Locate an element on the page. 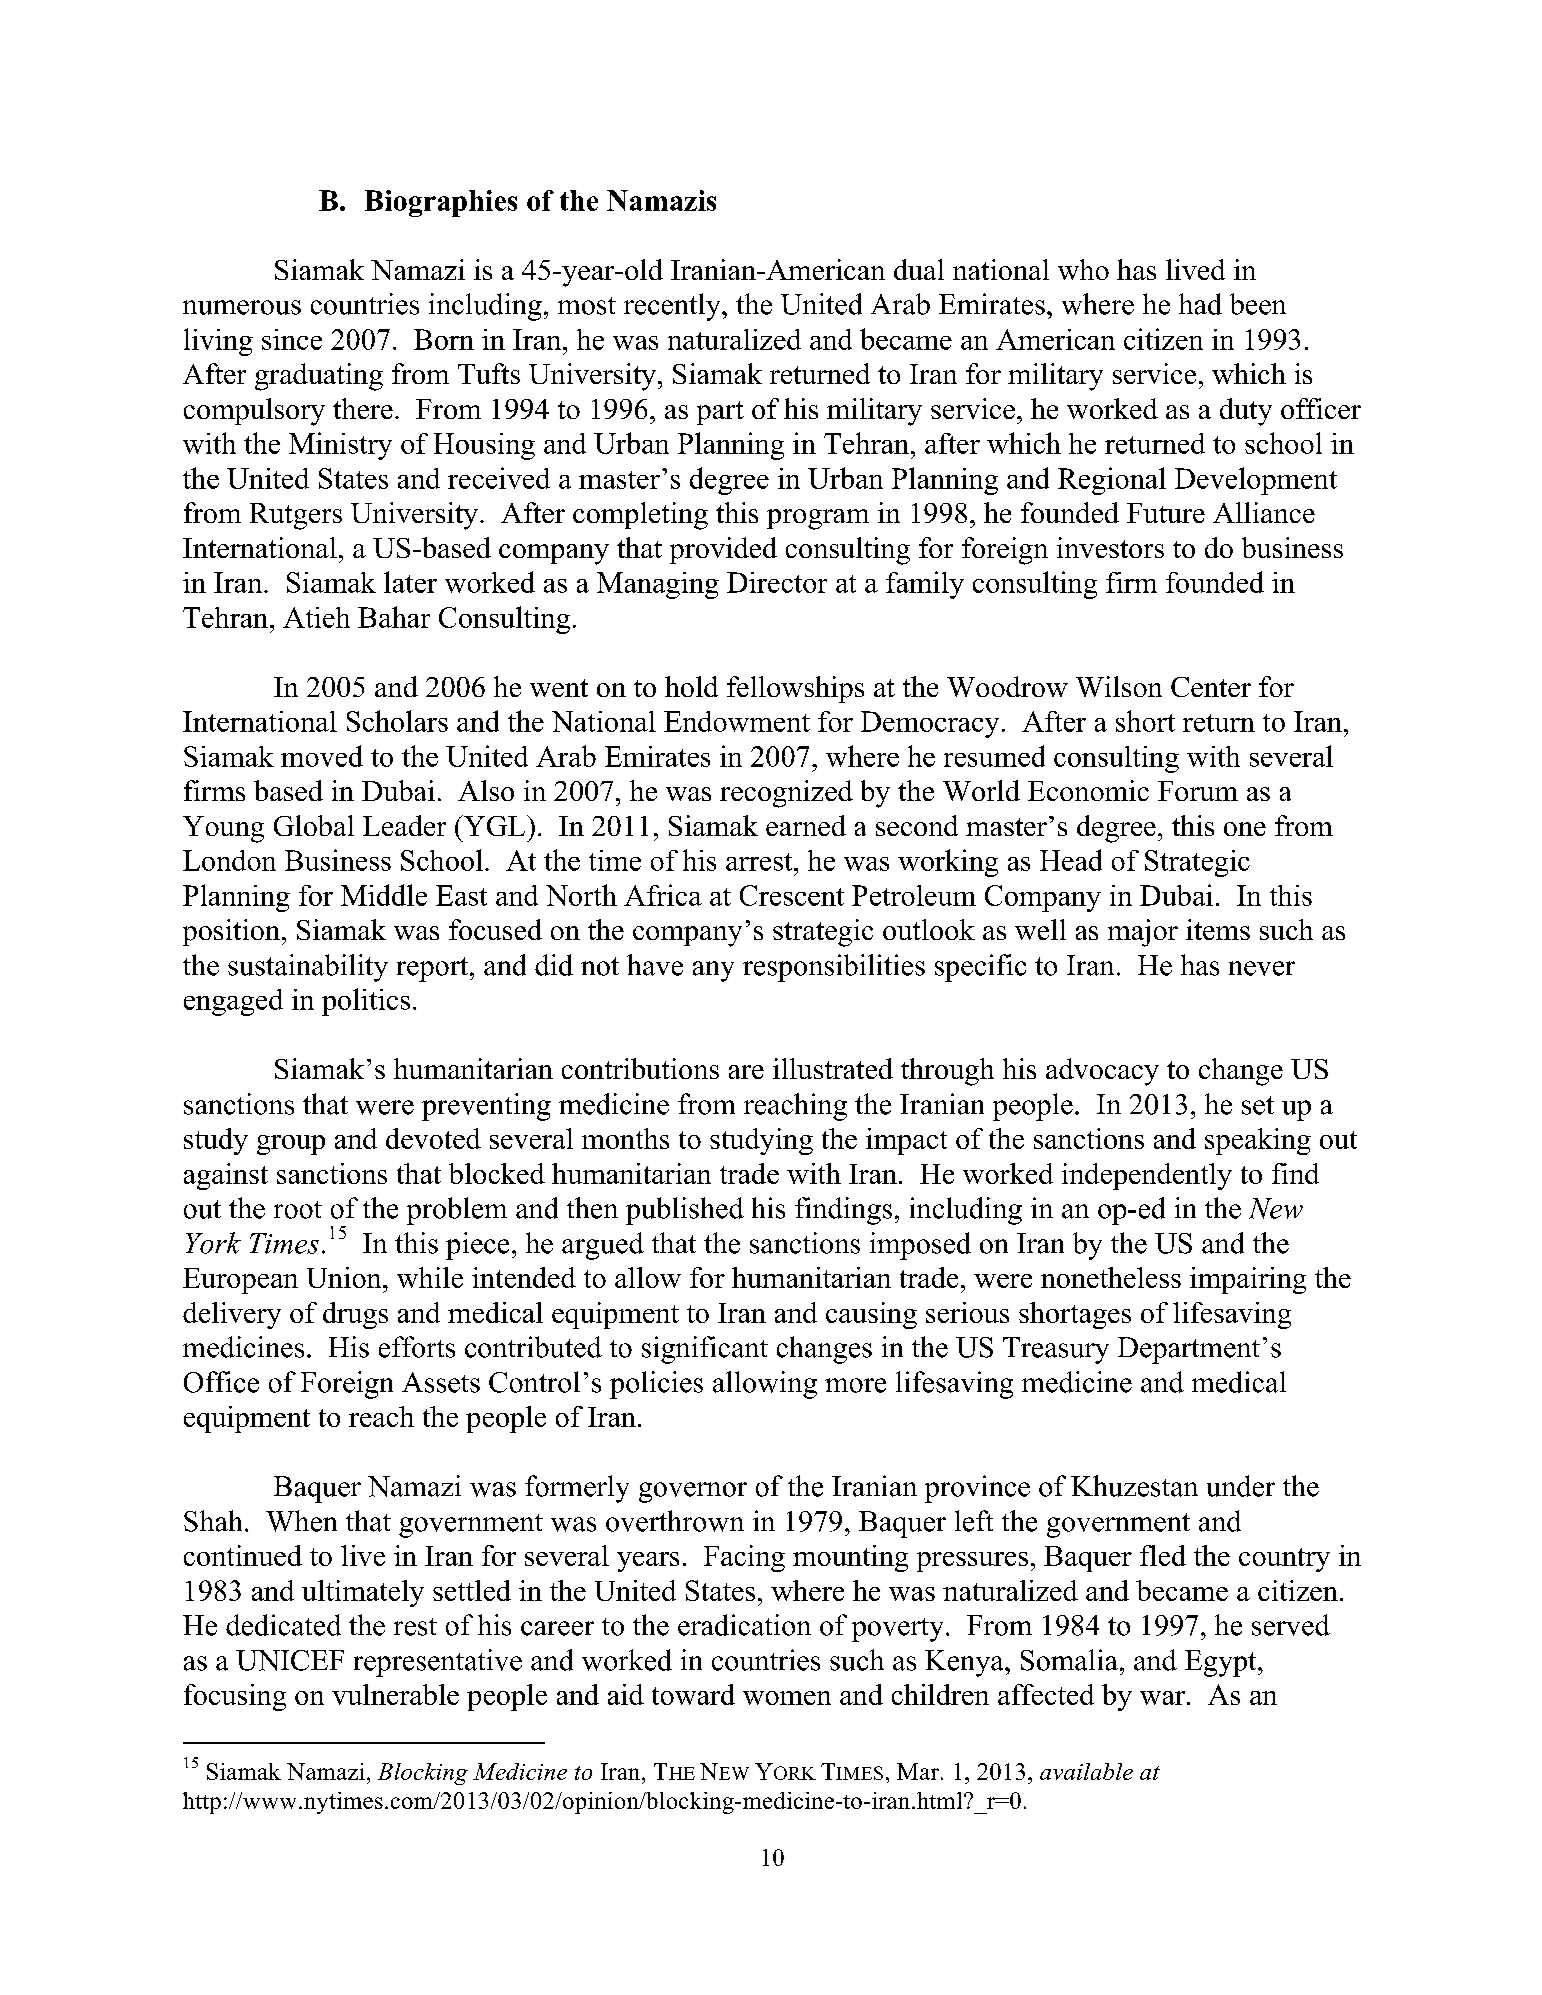  available is located at coordinates (1086, 1771).
